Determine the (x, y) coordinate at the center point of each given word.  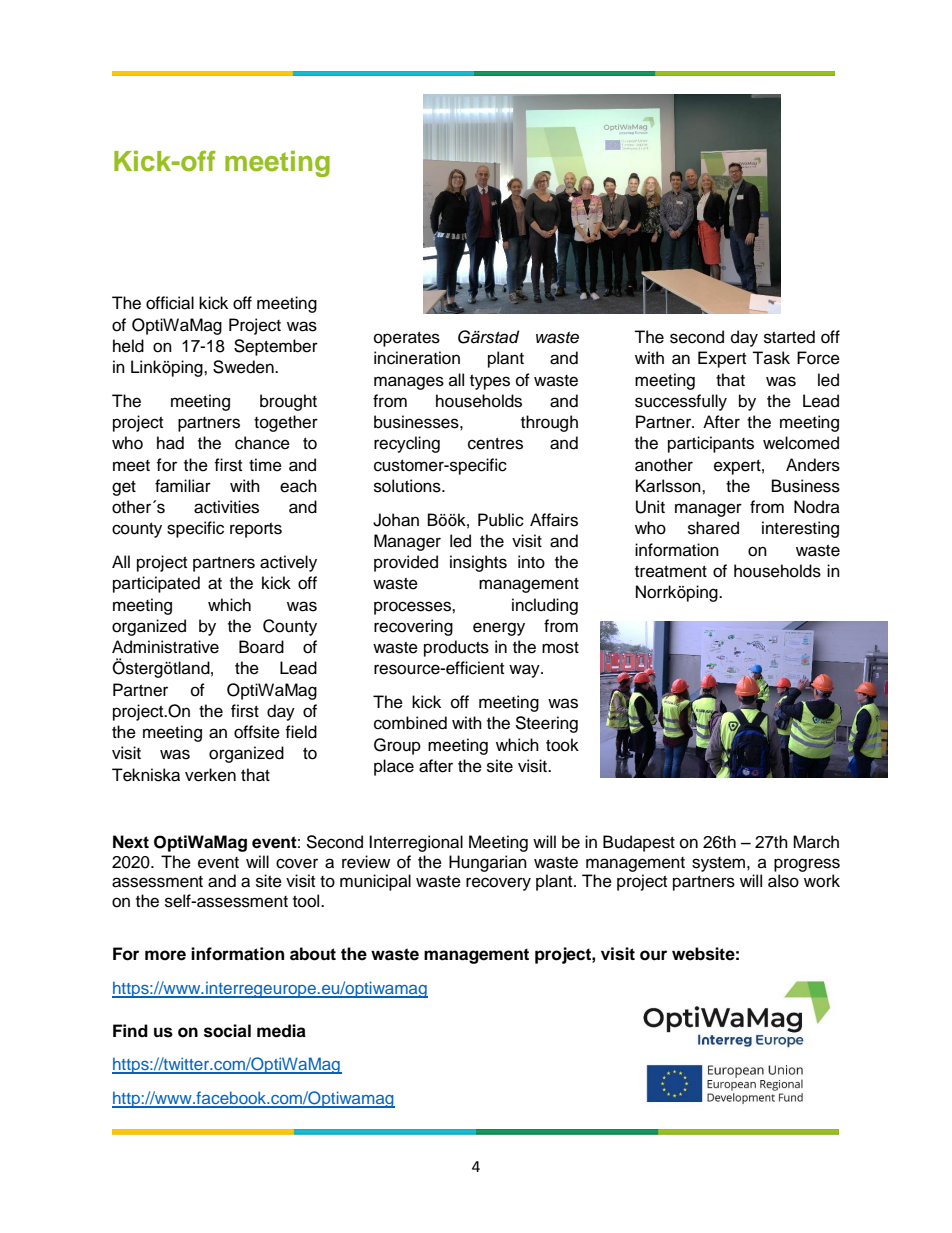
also (783, 881)
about (313, 954)
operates (407, 339)
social (227, 1031)
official (170, 303)
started (789, 337)
